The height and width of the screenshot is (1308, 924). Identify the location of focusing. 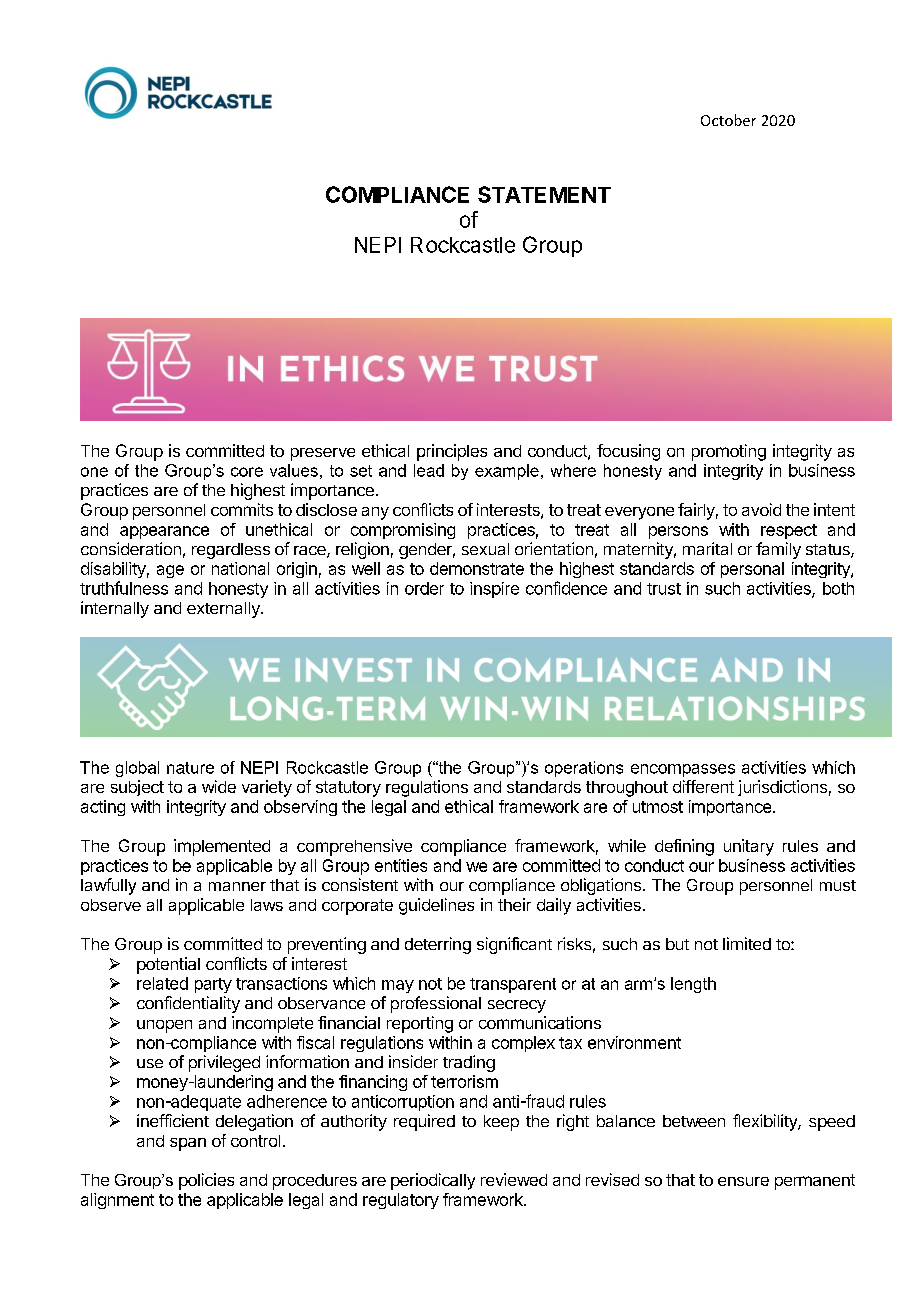
(628, 452).
